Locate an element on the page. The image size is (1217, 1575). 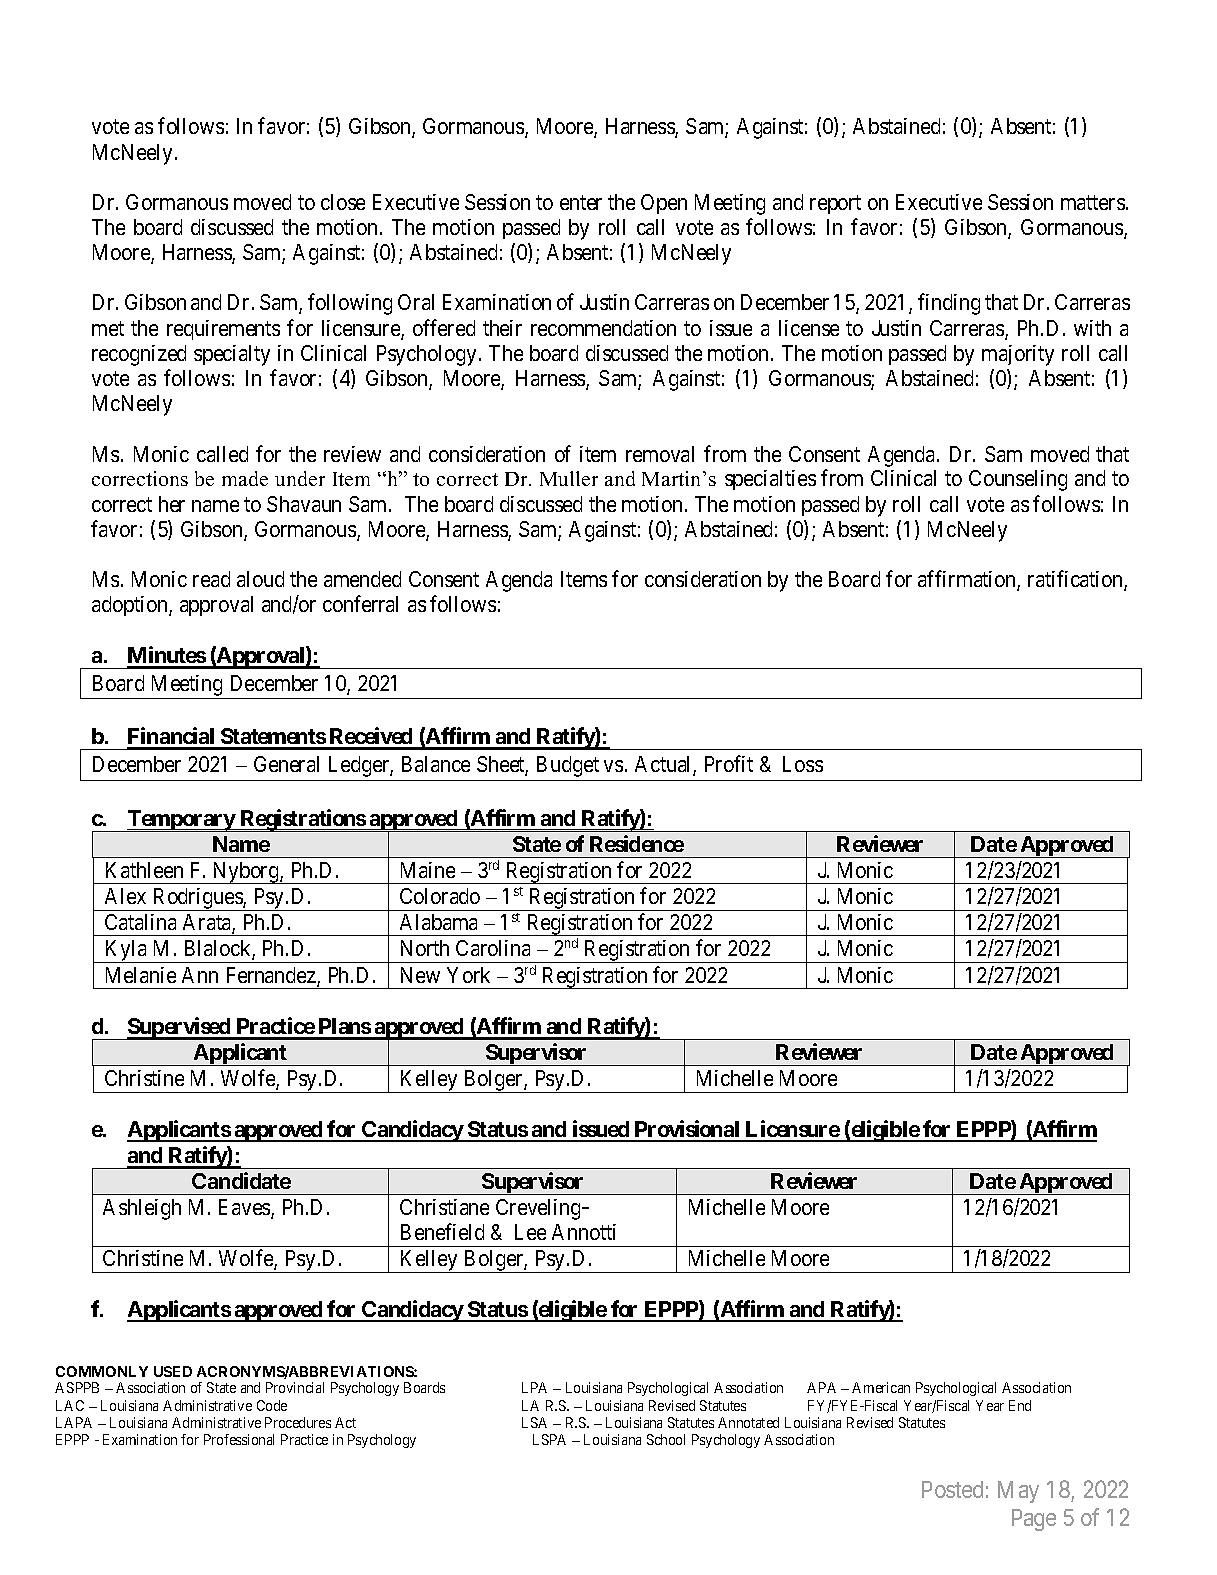
finding is located at coordinates (949, 304).
